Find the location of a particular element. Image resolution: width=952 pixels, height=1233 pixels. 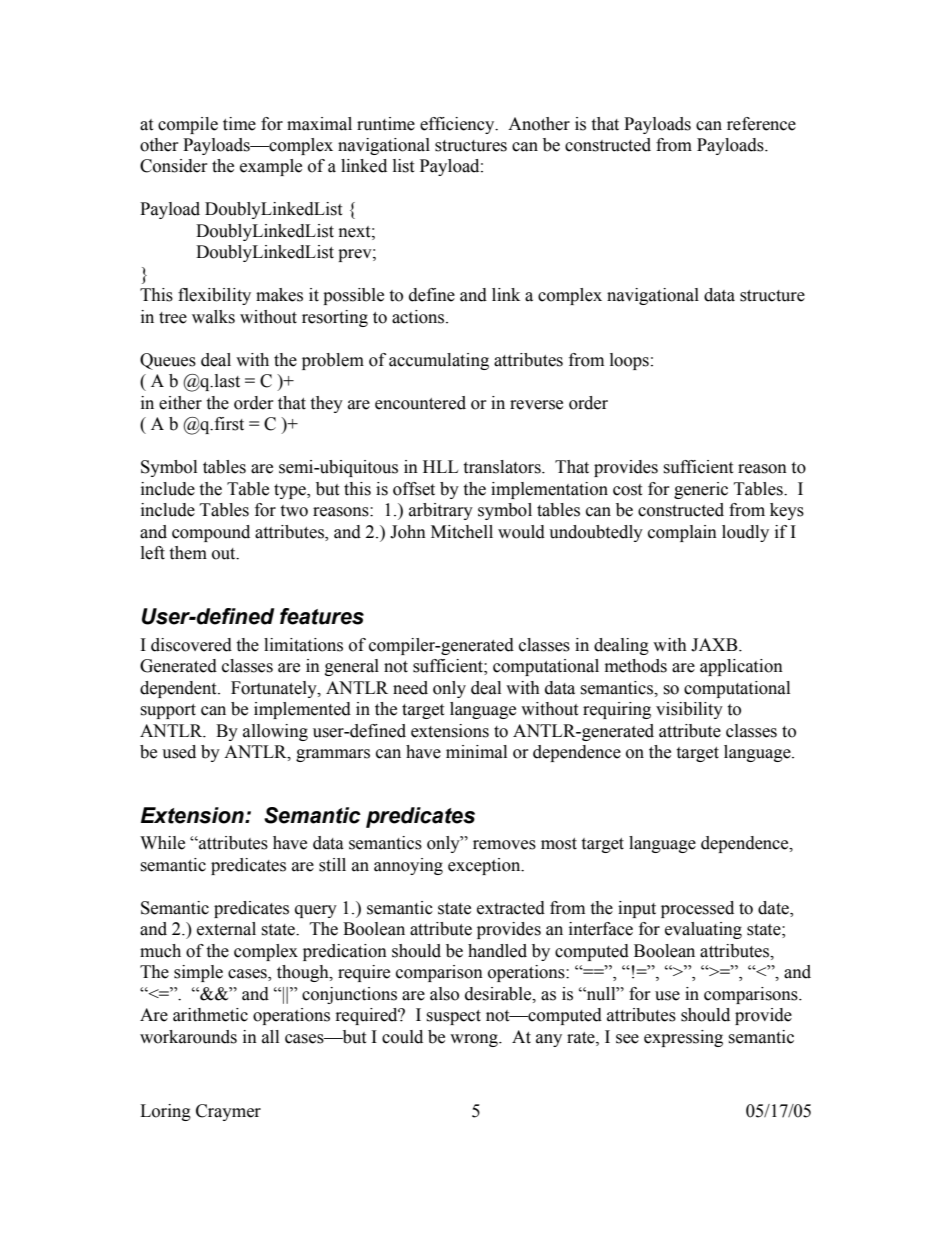

discovered is located at coordinates (191, 645).
